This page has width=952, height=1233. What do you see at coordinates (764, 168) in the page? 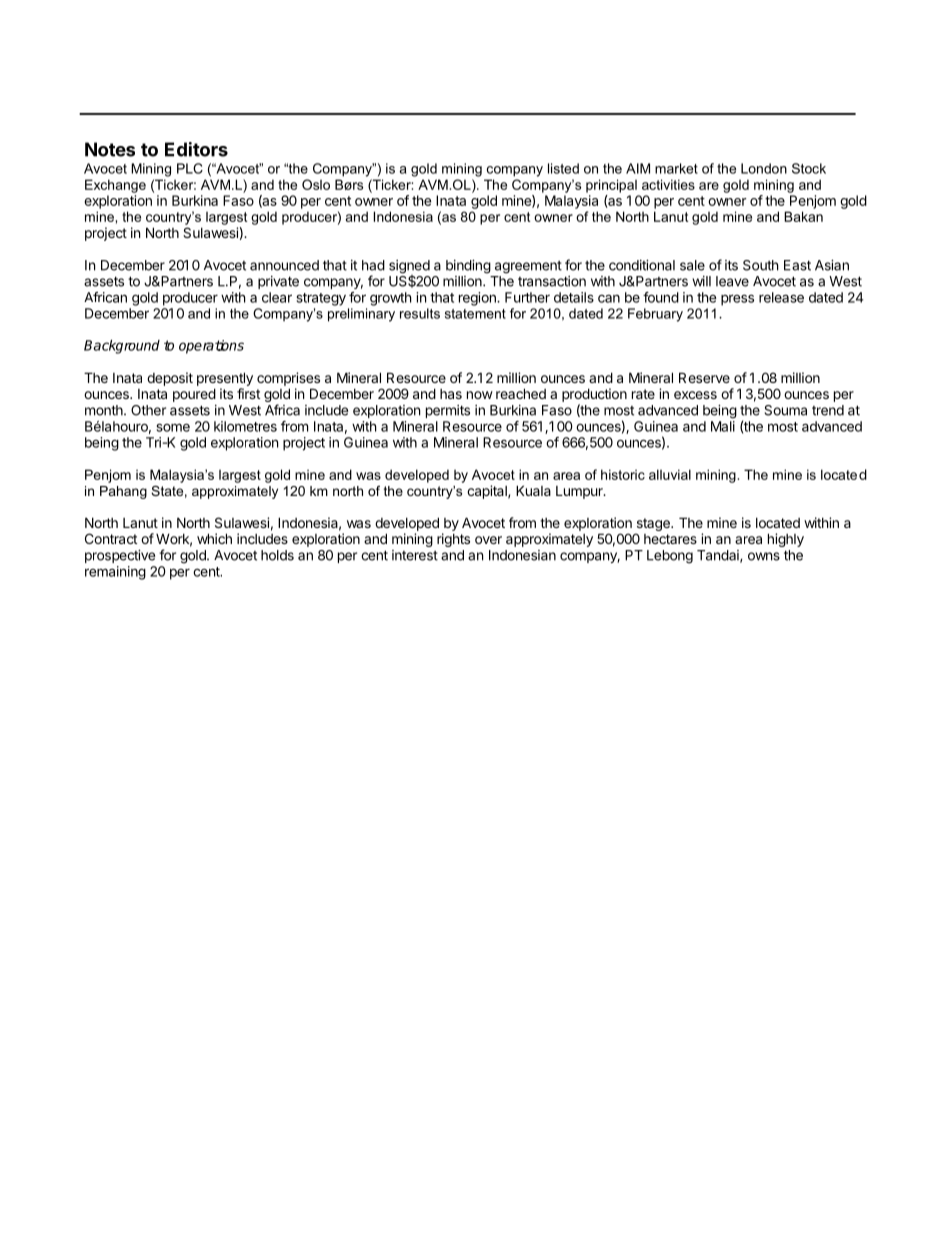
I see `London` at bounding box center [764, 168].
